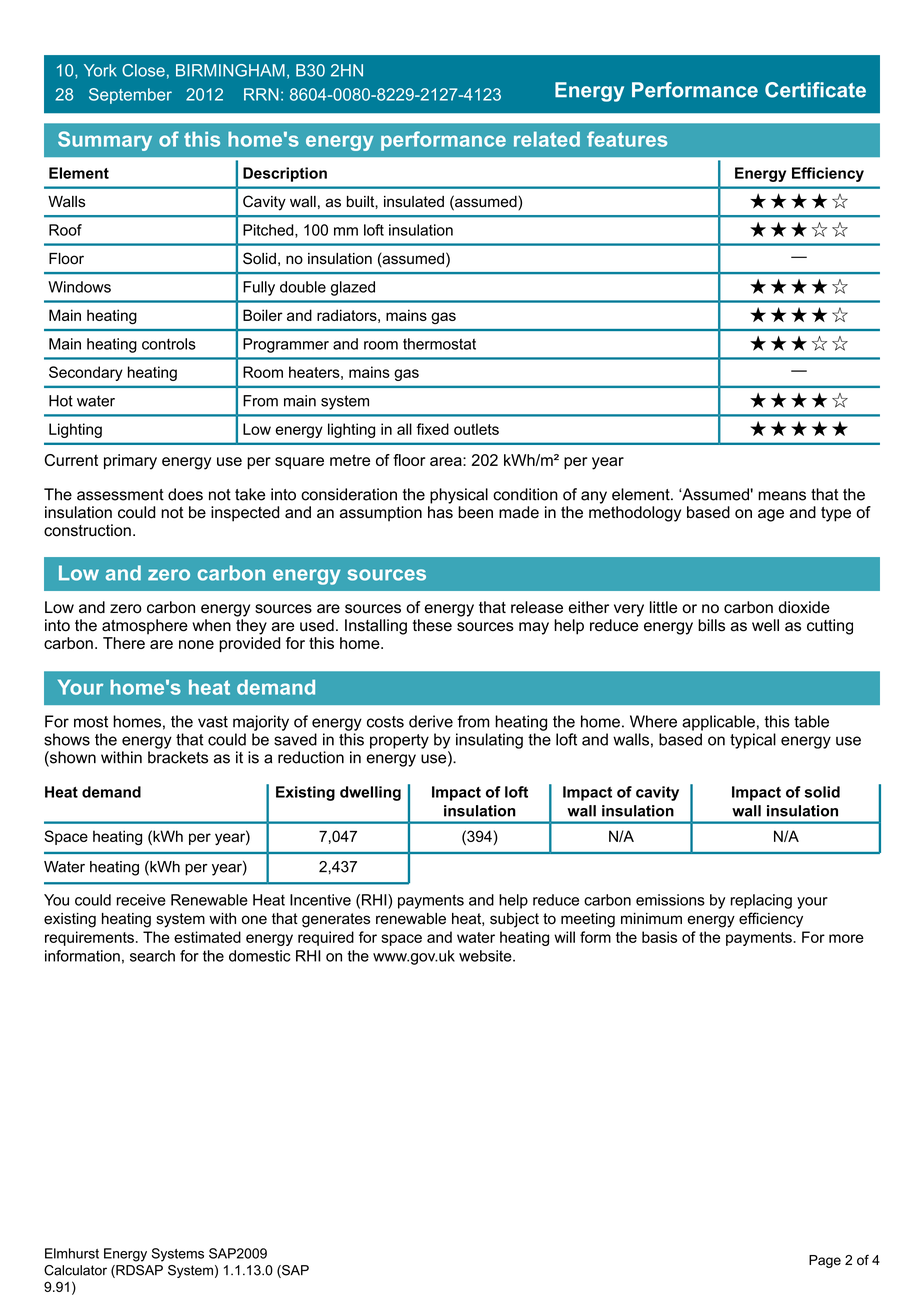  What do you see at coordinates (124, 643) in the image?
I see `There` at bounding box center [124, 643].
